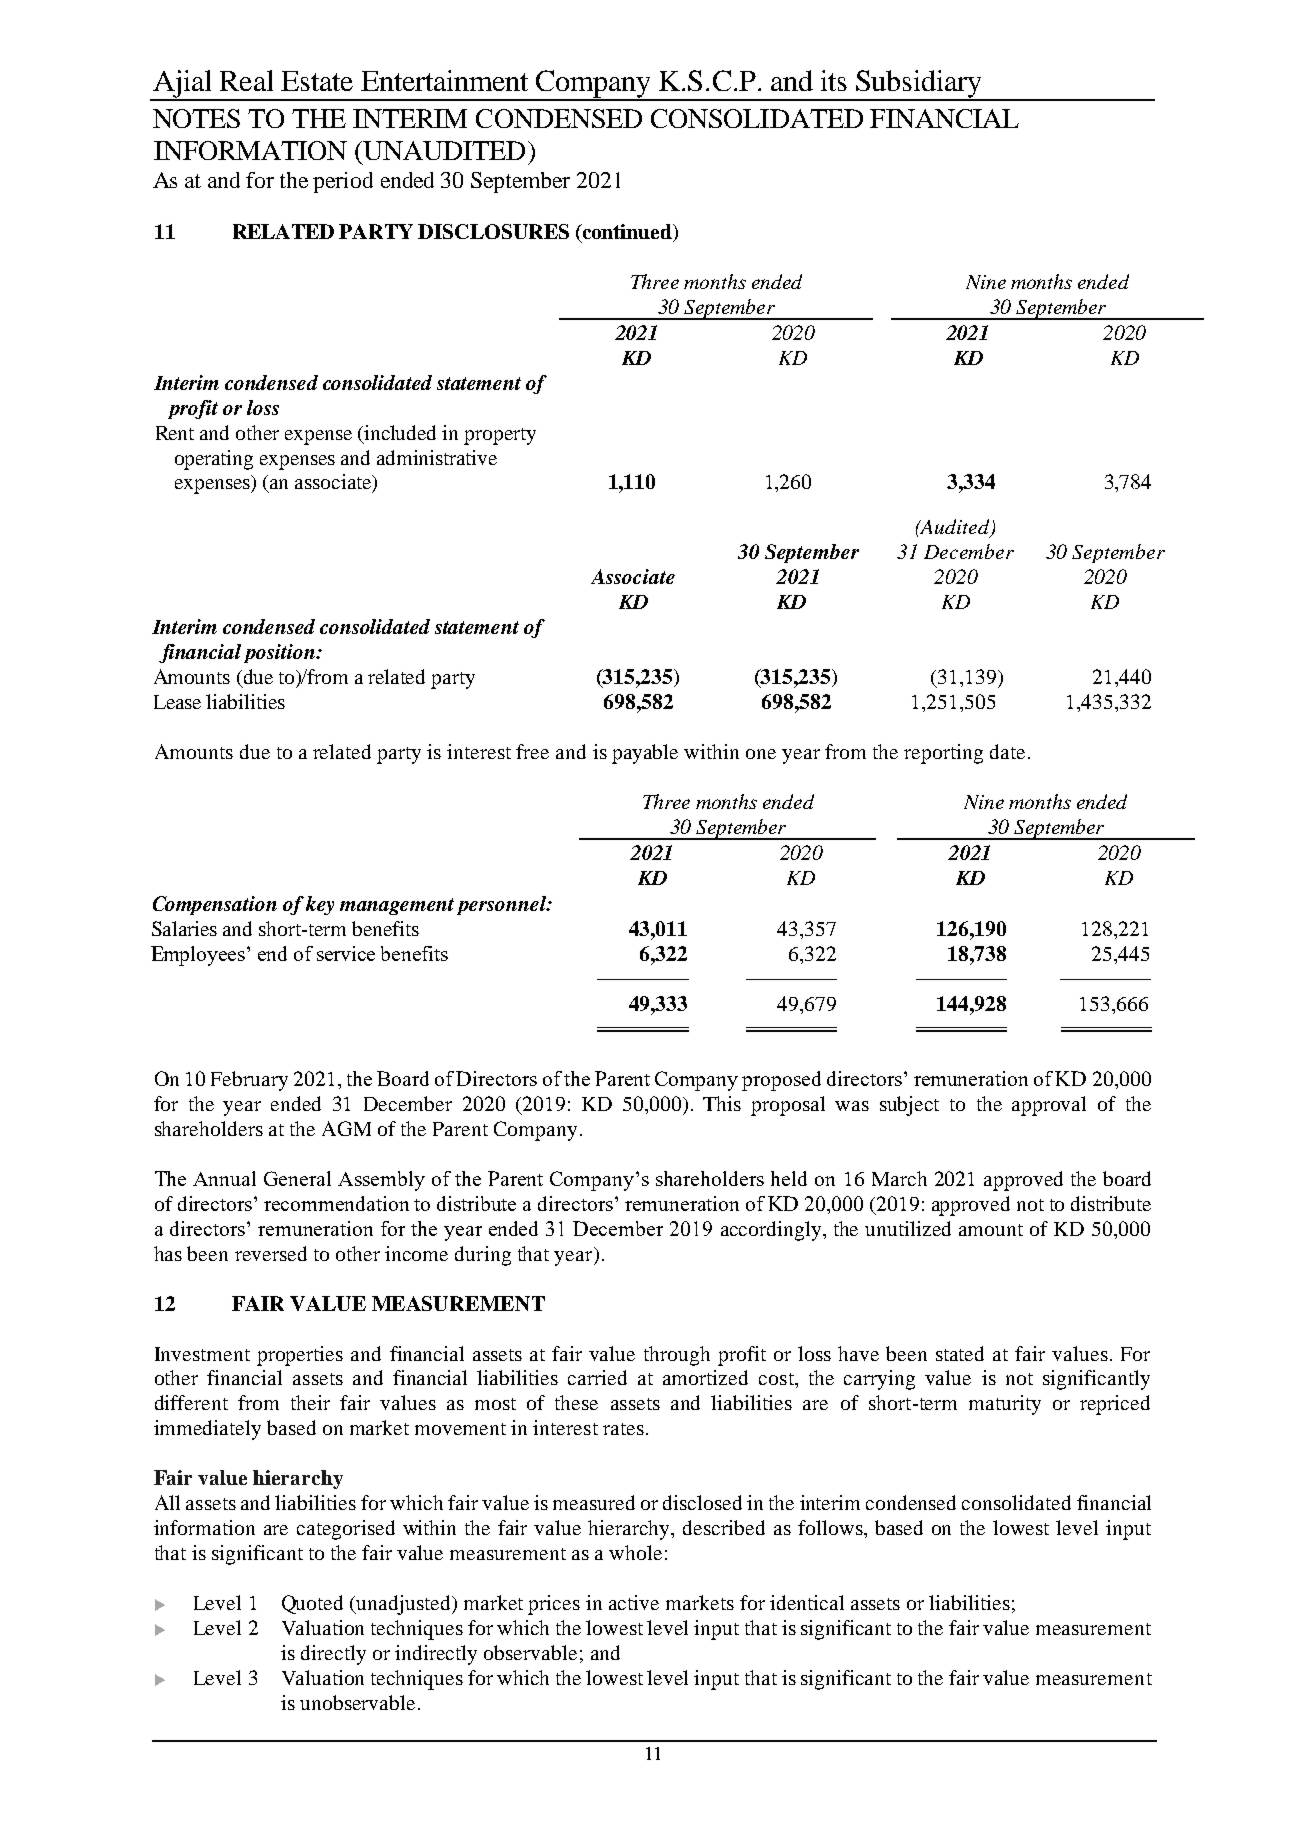 The width and height of the screenshot is (1291, 1827). I want to click on General, so click(297, 1178).
